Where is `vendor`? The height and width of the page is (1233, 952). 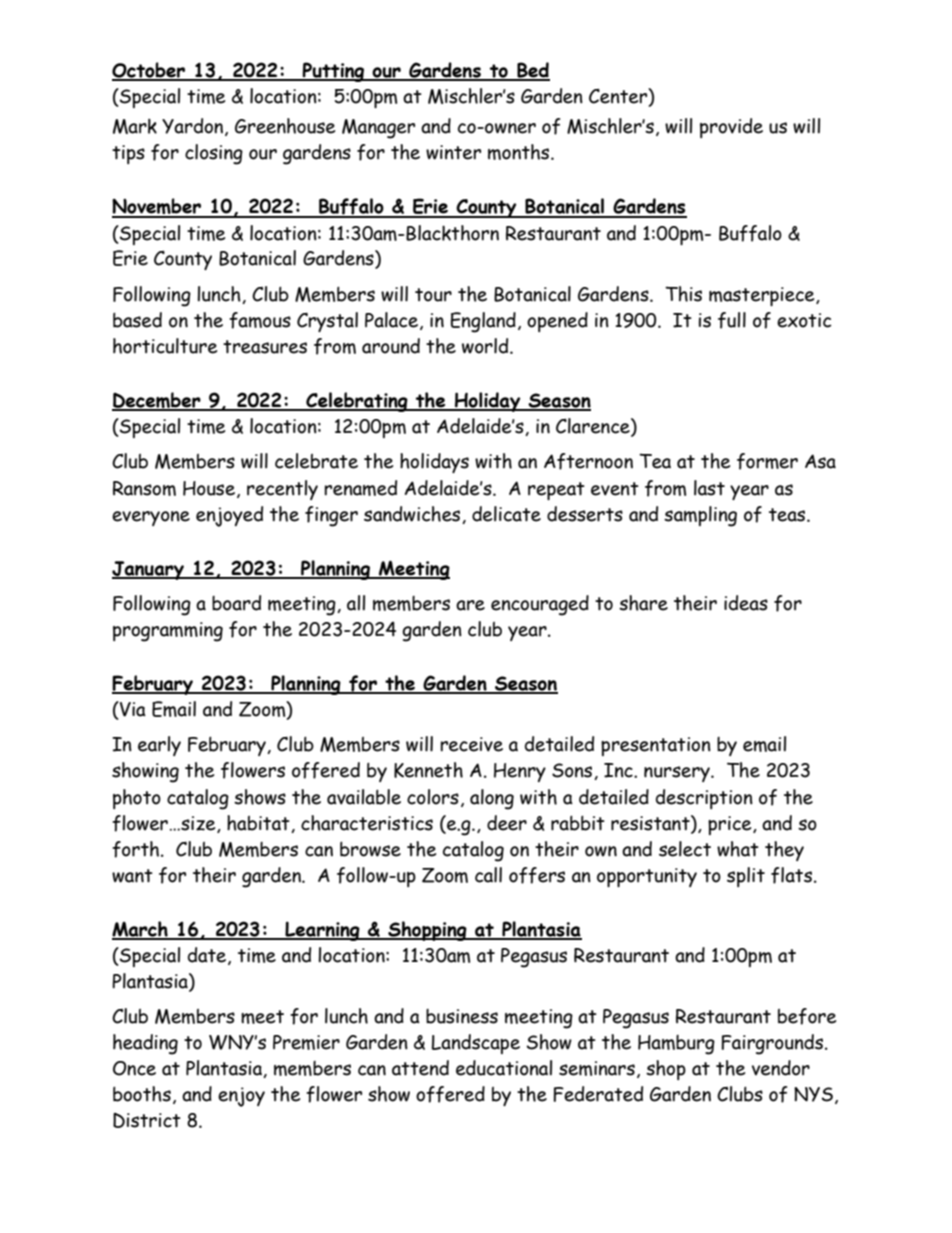
vendor is located at coordinates (781, 1068).
